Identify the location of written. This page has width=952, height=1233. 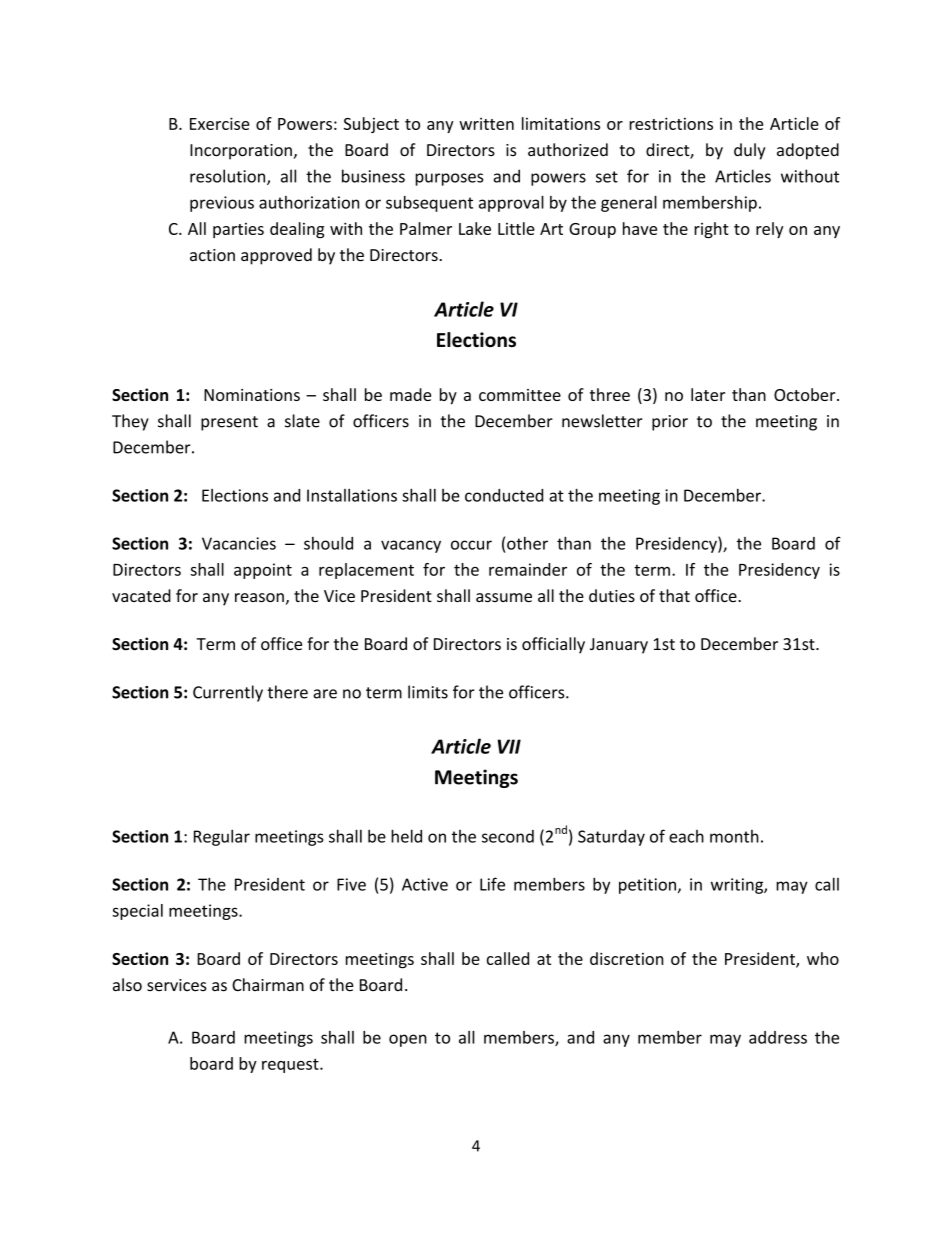
(486, 124).
